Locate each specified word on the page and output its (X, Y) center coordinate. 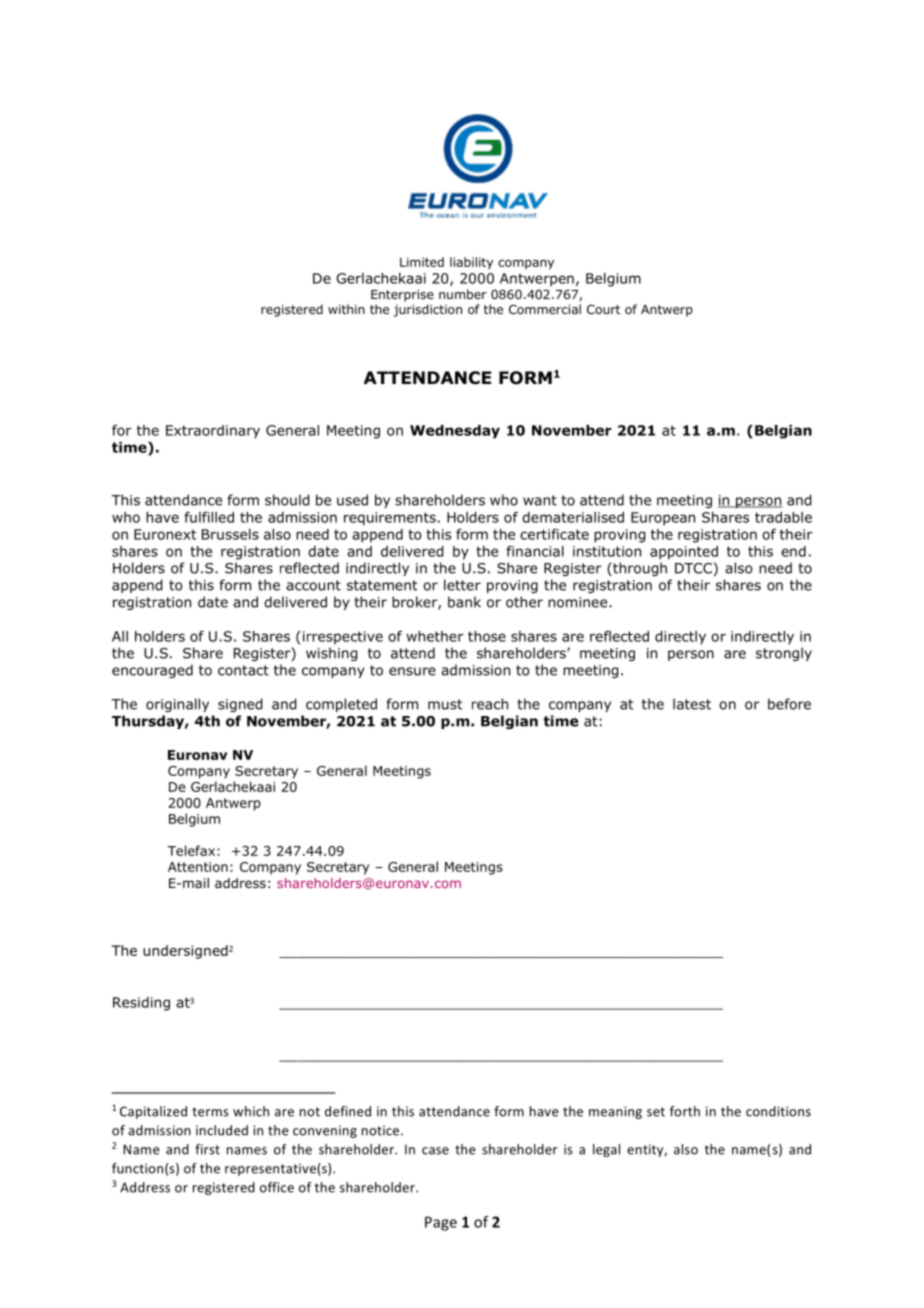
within (346, 309)
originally (177, 705)
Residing (141, 1004)
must (445, 704)
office (277, 1187)
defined (348, 1111)
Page (441, 1223)
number (463, 294)
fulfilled (209, 517)
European (663, 519)
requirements (390, 519)
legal (606, 1150)
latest (692, 704)
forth (685, 1111)
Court (603, 309)
